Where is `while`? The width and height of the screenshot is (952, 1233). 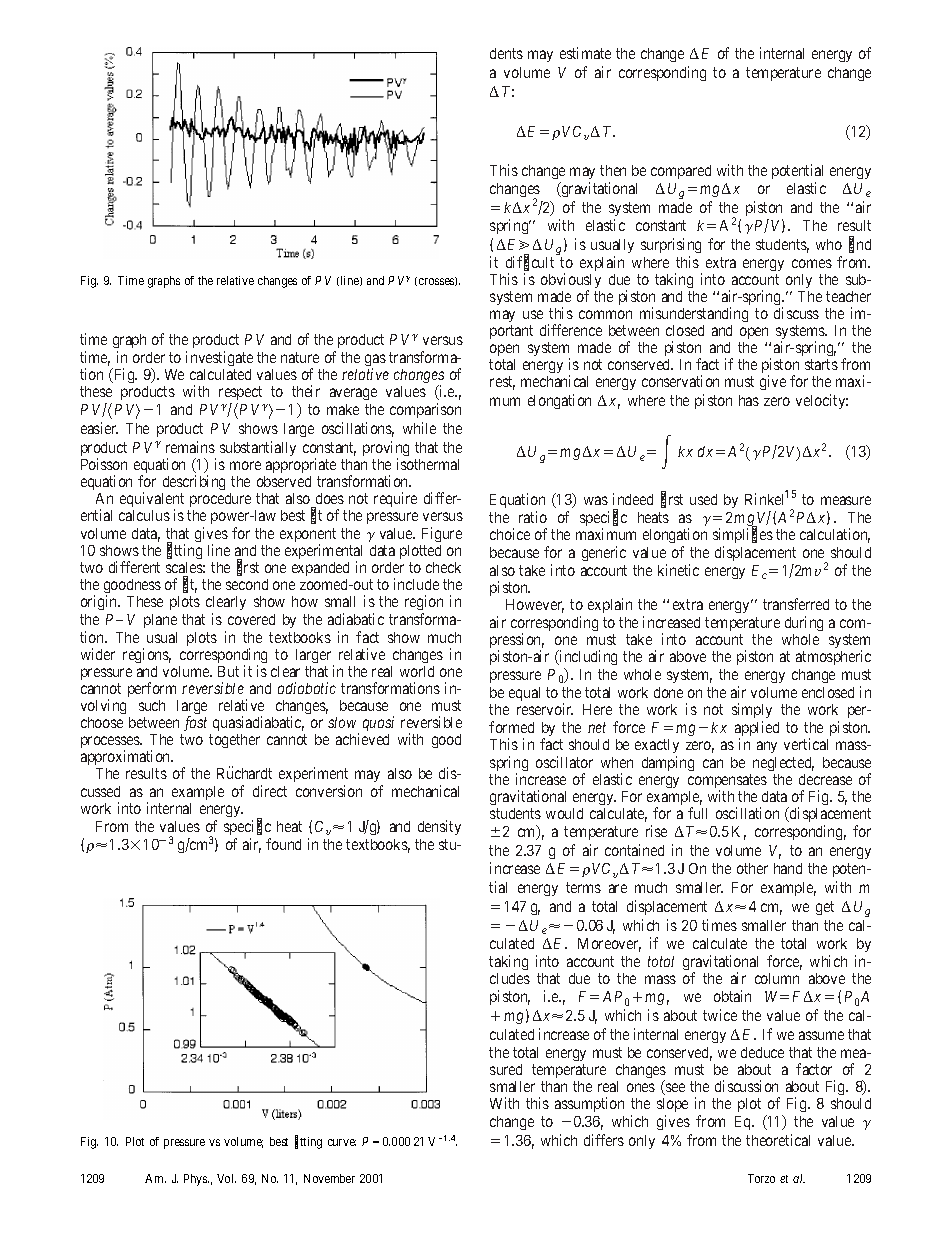 while is located at coordinates (419, 428).
